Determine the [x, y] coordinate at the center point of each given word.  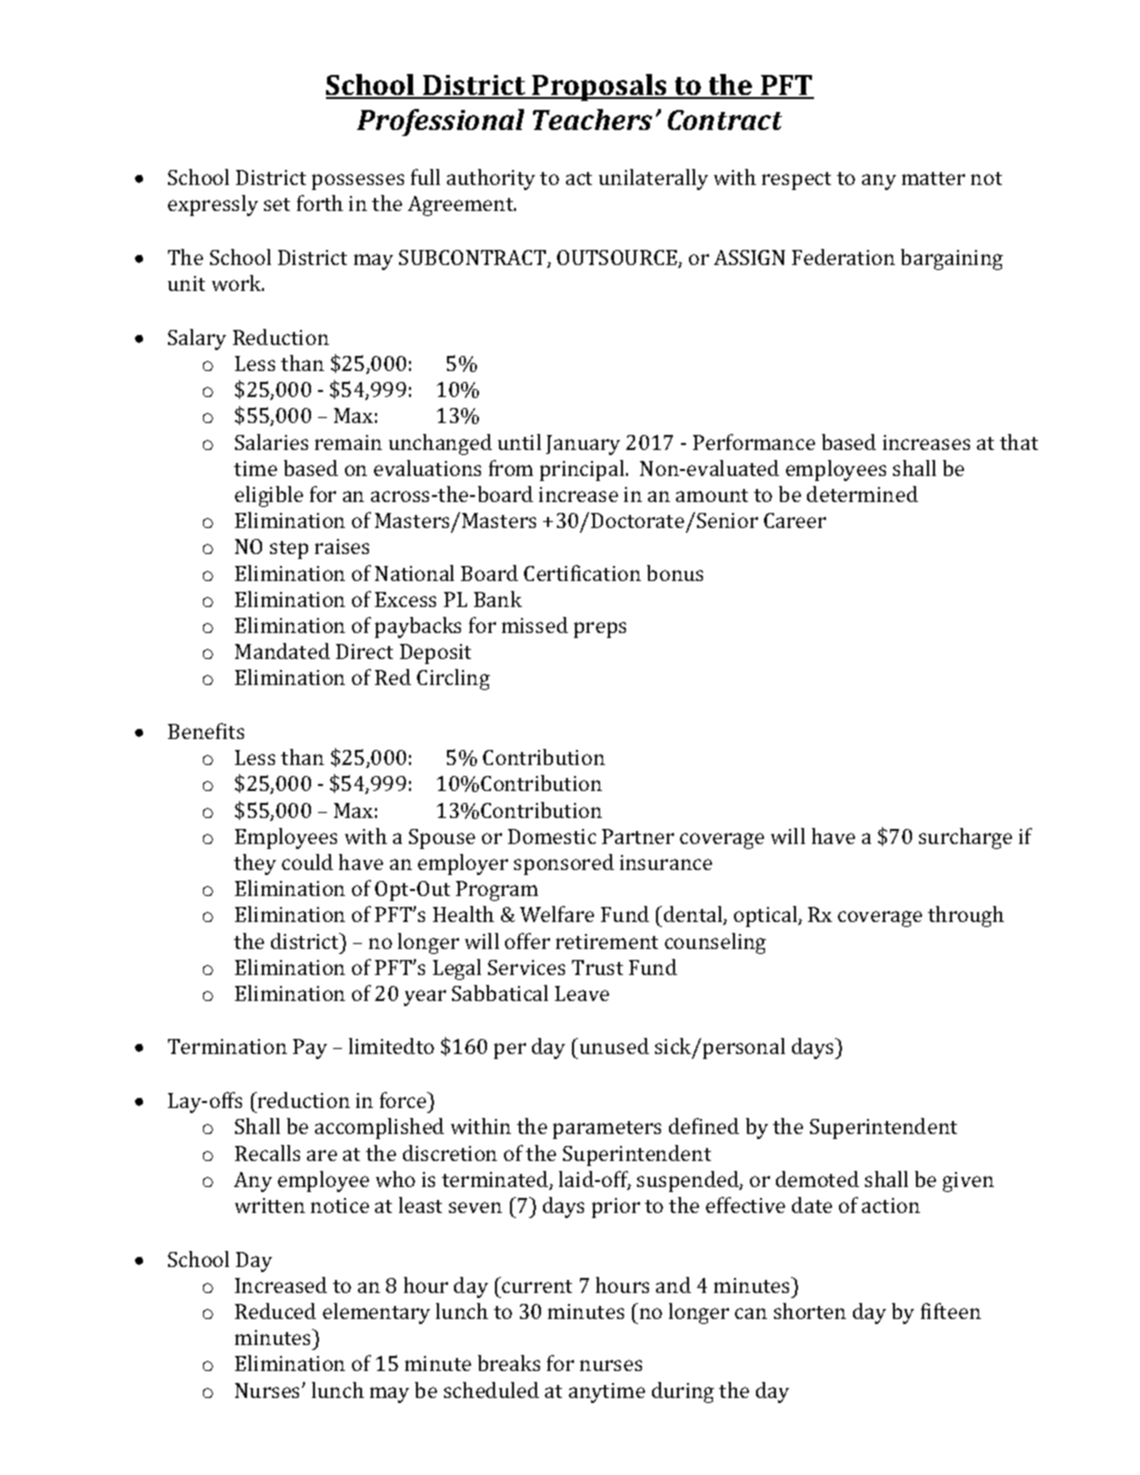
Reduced [275, 1311]
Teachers [592, 119]
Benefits [206, 731]
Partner [638, 836]
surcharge [965, 838]
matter [933, 178]
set [277, 204]
